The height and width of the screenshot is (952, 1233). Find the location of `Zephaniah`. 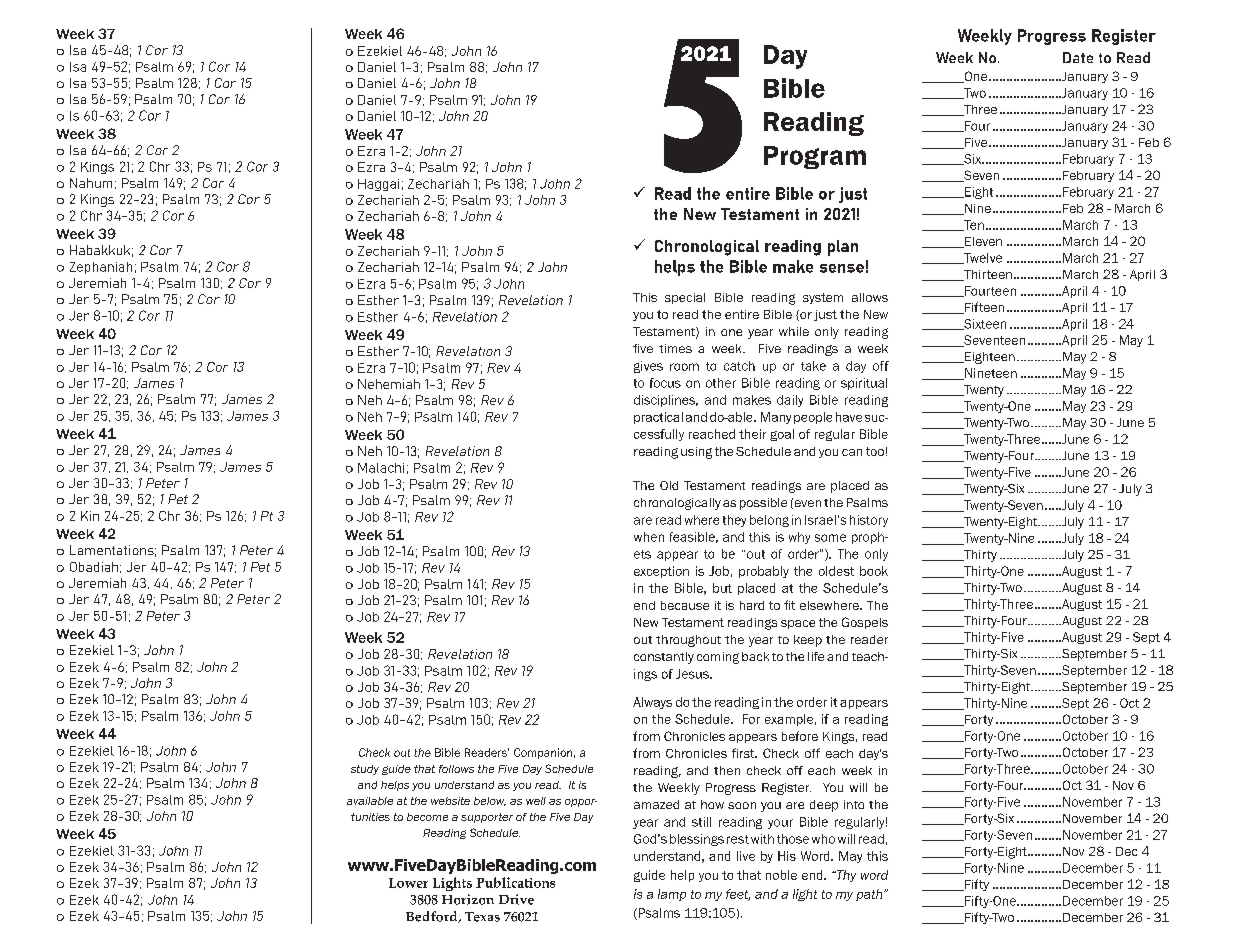

Zephaniah is located at coordinates (101, 268).
